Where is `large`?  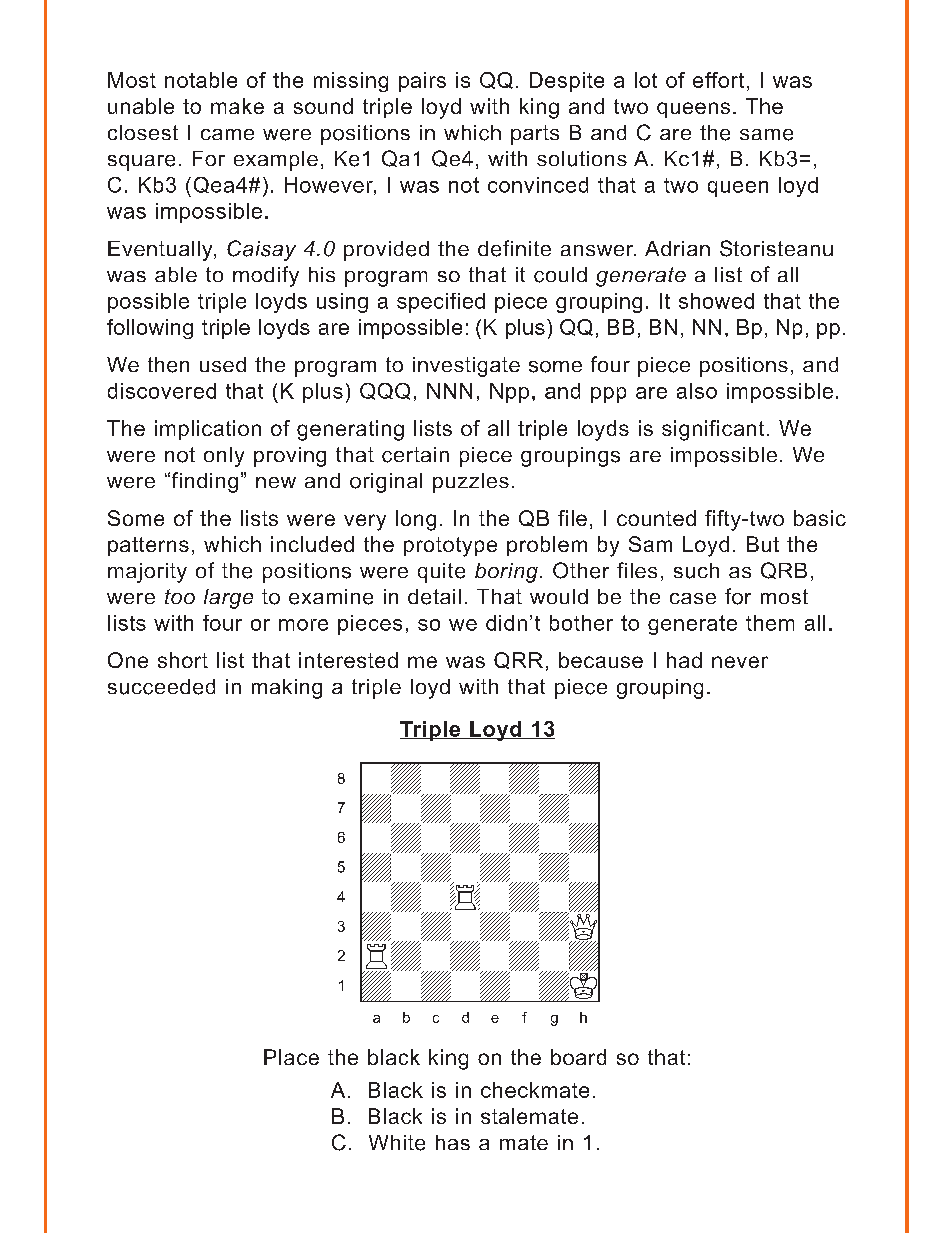 large is located at coordinates (228, 599).
